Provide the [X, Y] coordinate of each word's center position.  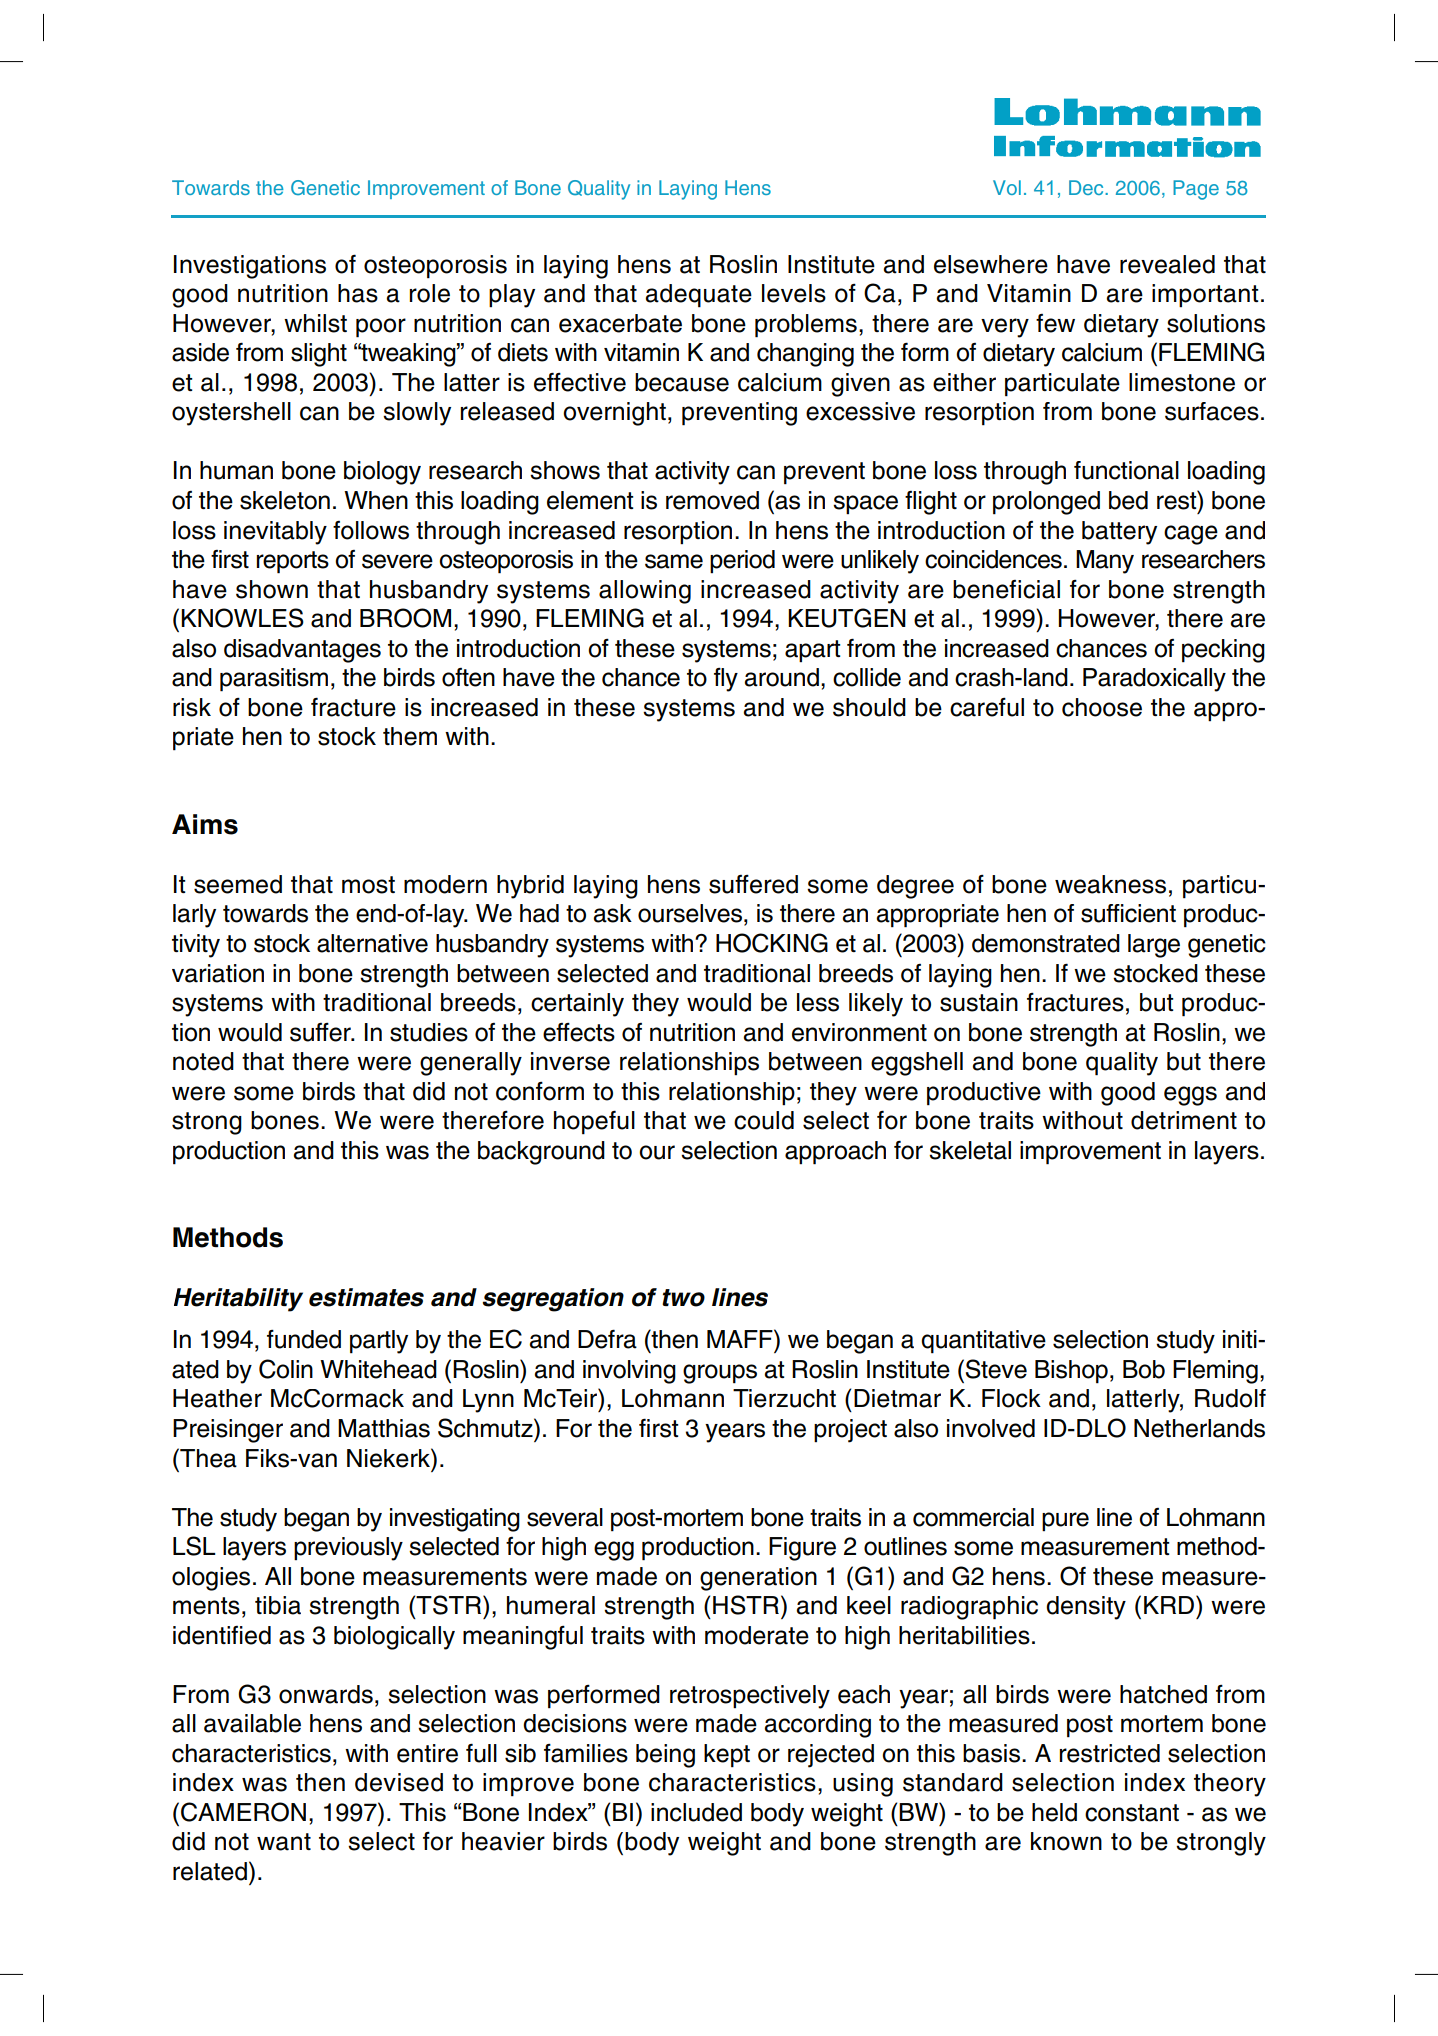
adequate [698, 296]
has [358, 293]
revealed [1167, 264]
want [284, 1842]
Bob [1144, 1369]
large [1154, 946]
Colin [286, 1369]
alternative [372, 943]
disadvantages [302, 651]
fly [726, 680]
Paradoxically [1154, 680]
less [818, 1002]
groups [720, 1374]
